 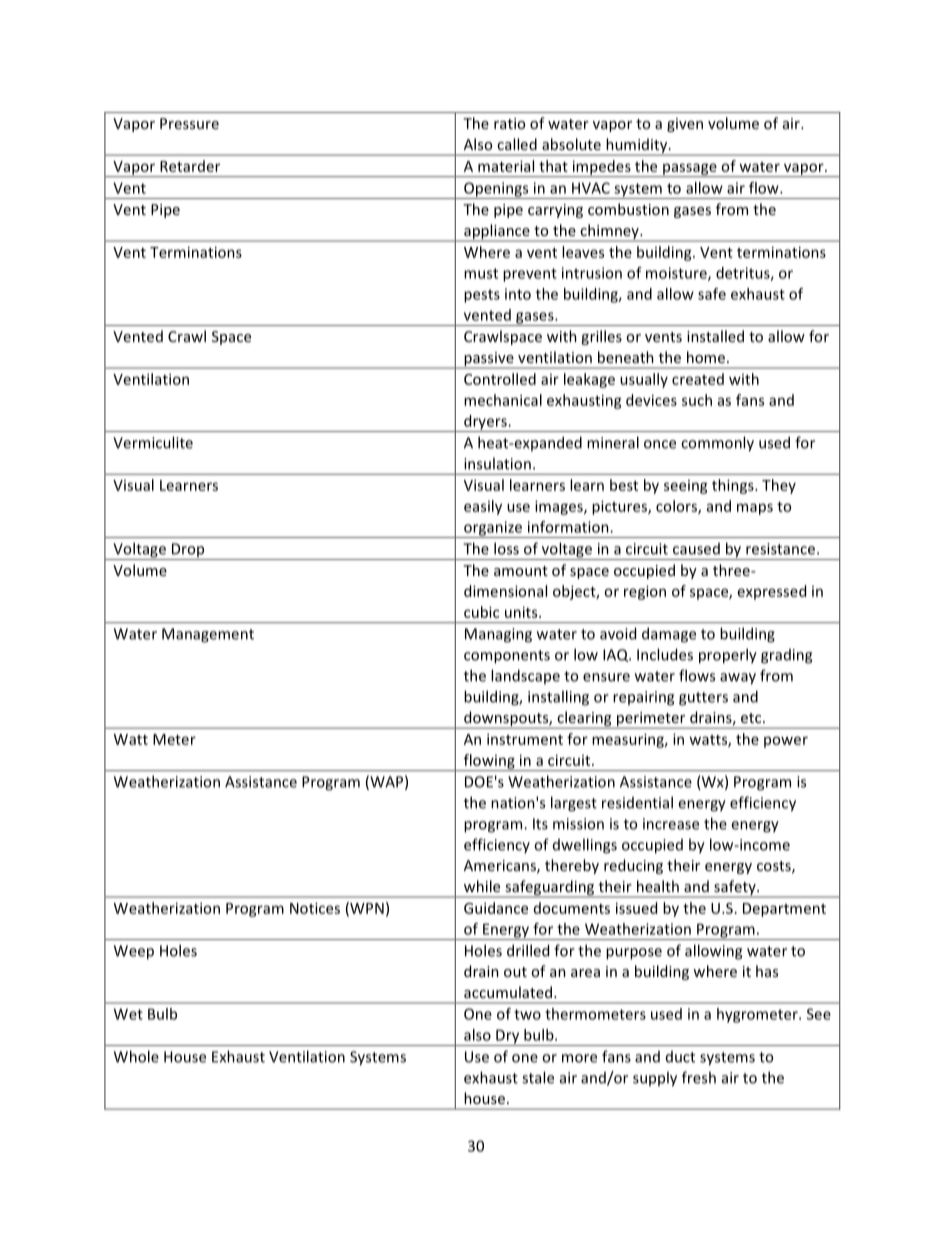 I want to click on insulation, so click(x=497, y=463).
